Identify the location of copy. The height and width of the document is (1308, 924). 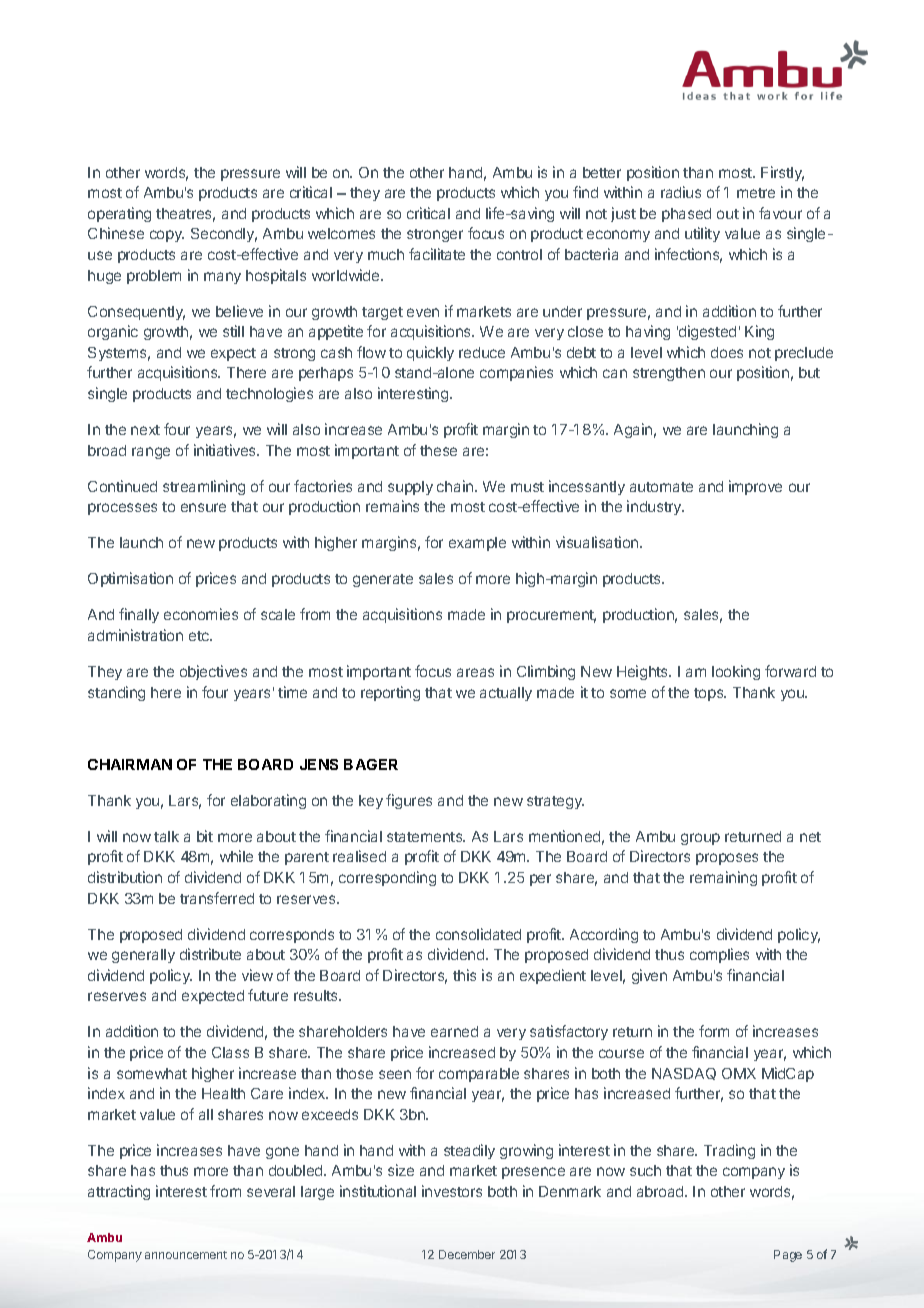
(167, 236).
